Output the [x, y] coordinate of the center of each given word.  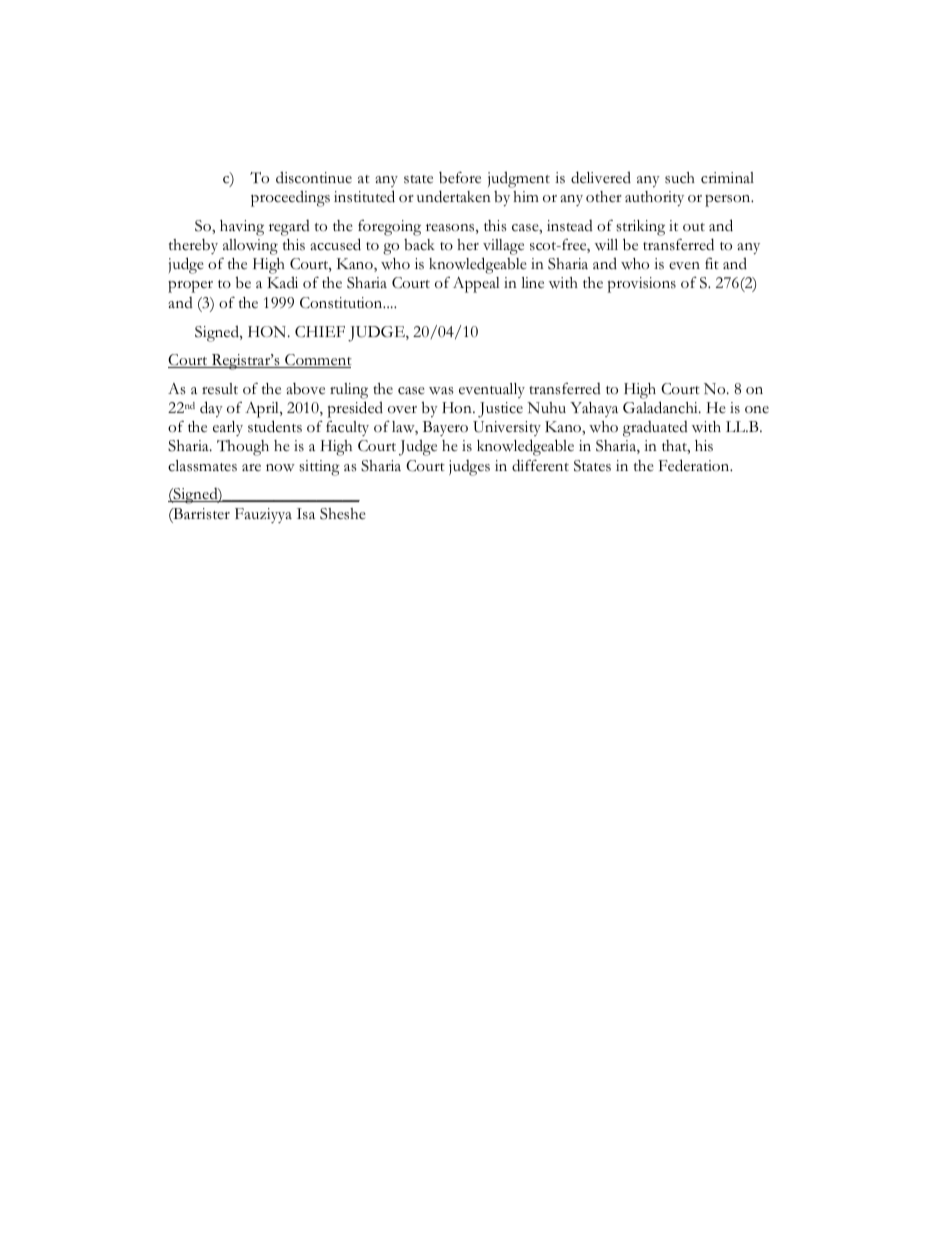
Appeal [476, 285]
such [680, 178]
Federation [695, 465]
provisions [642, 285]
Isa [306, 514]
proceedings [290, 198]
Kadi [282, 282]
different [540, 465]
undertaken [454, 196]
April [263, 410]
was [441, 391]
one [757, 409]
